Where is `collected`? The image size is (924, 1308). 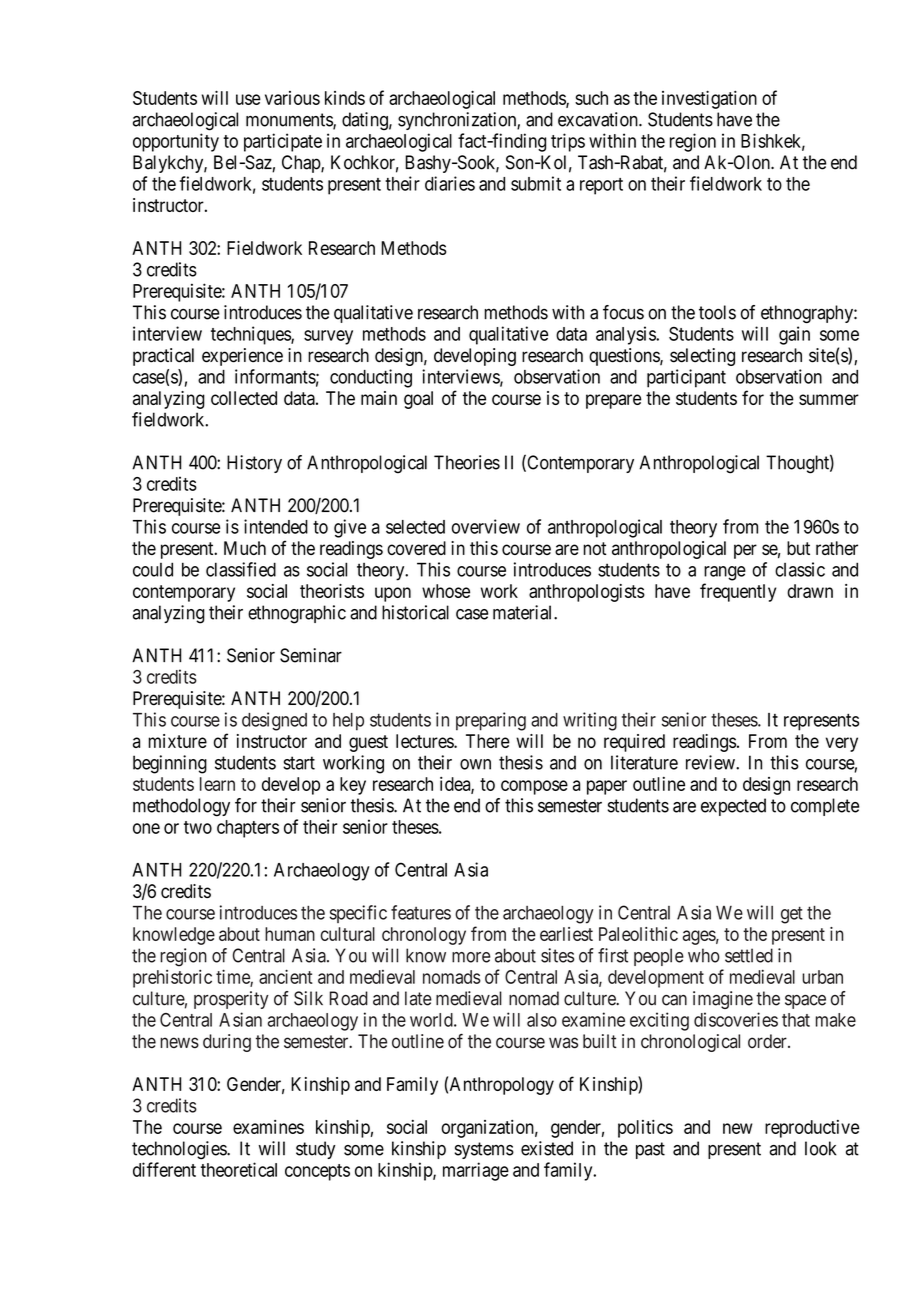
collected is located at coordinates (244, 398).
